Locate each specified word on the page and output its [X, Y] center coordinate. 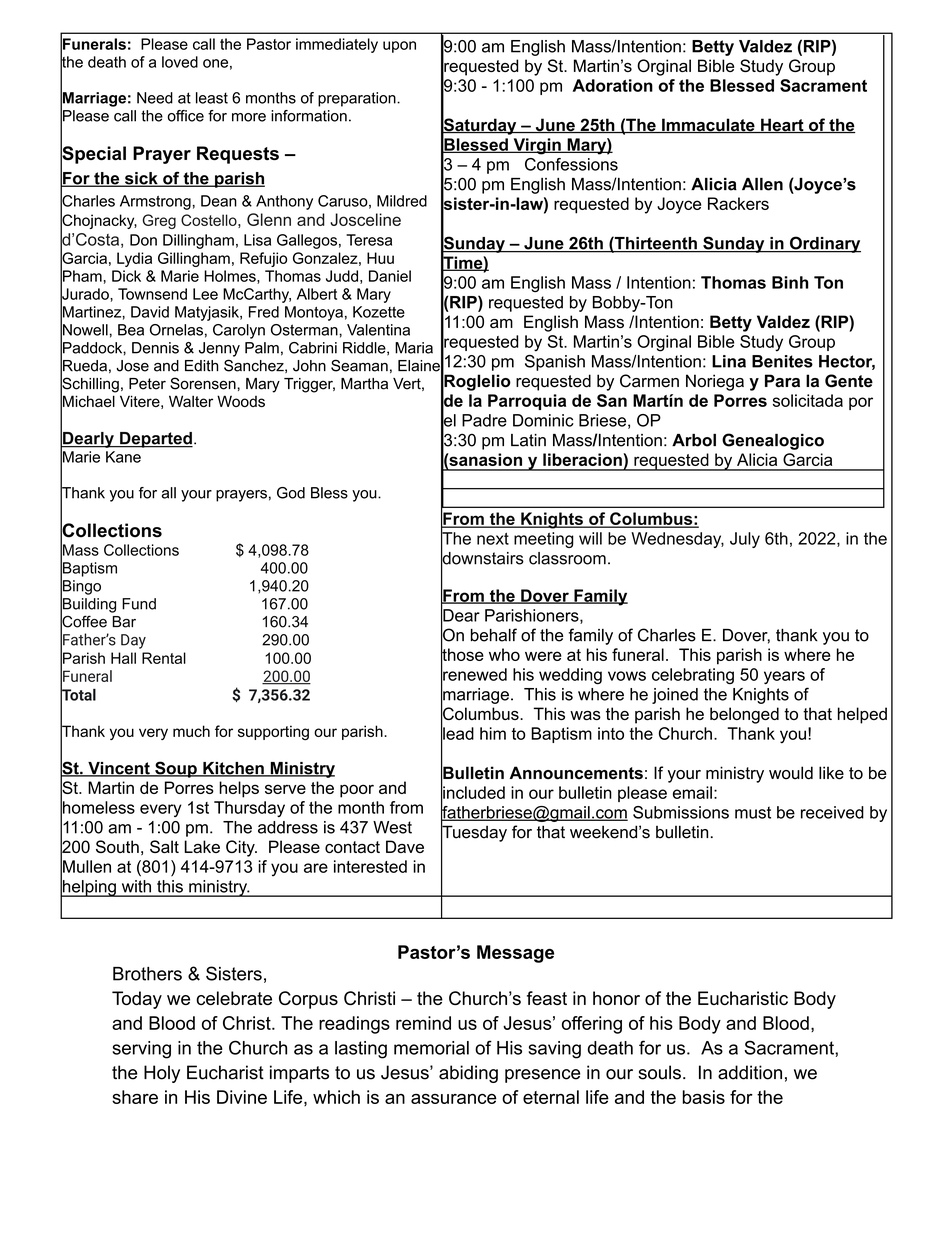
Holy [162, 1074]
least [212, 98]
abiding [468, 1074]
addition [750, 1072]
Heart [782, 125]
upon [399, 47]
